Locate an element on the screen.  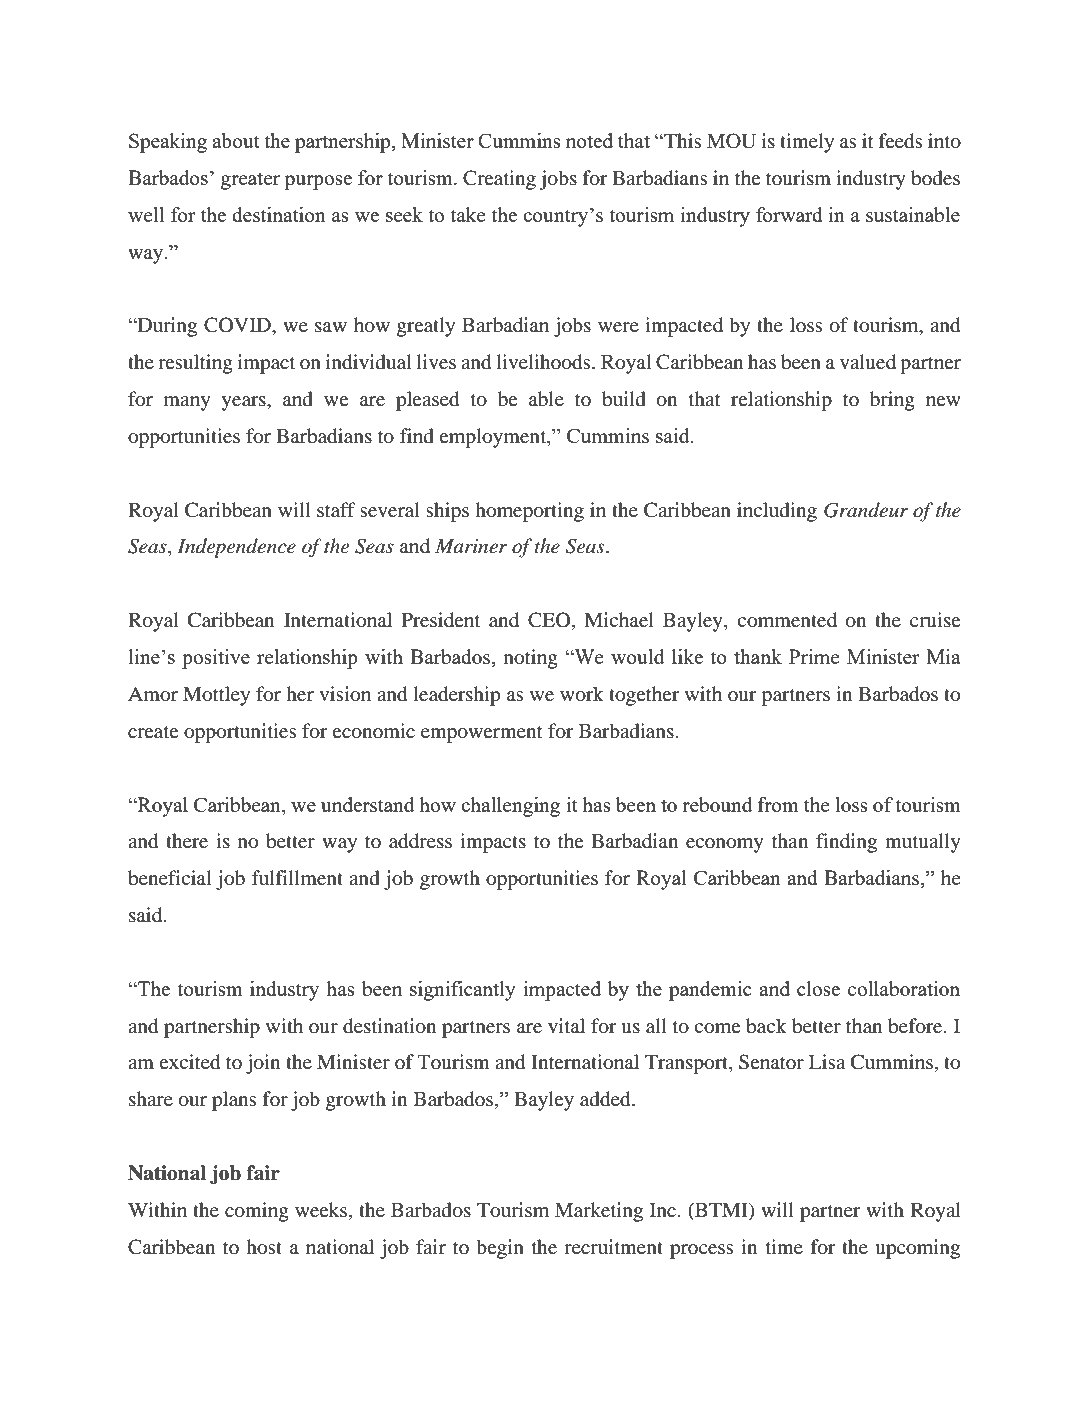
work is located at coordinates (582, 694).
